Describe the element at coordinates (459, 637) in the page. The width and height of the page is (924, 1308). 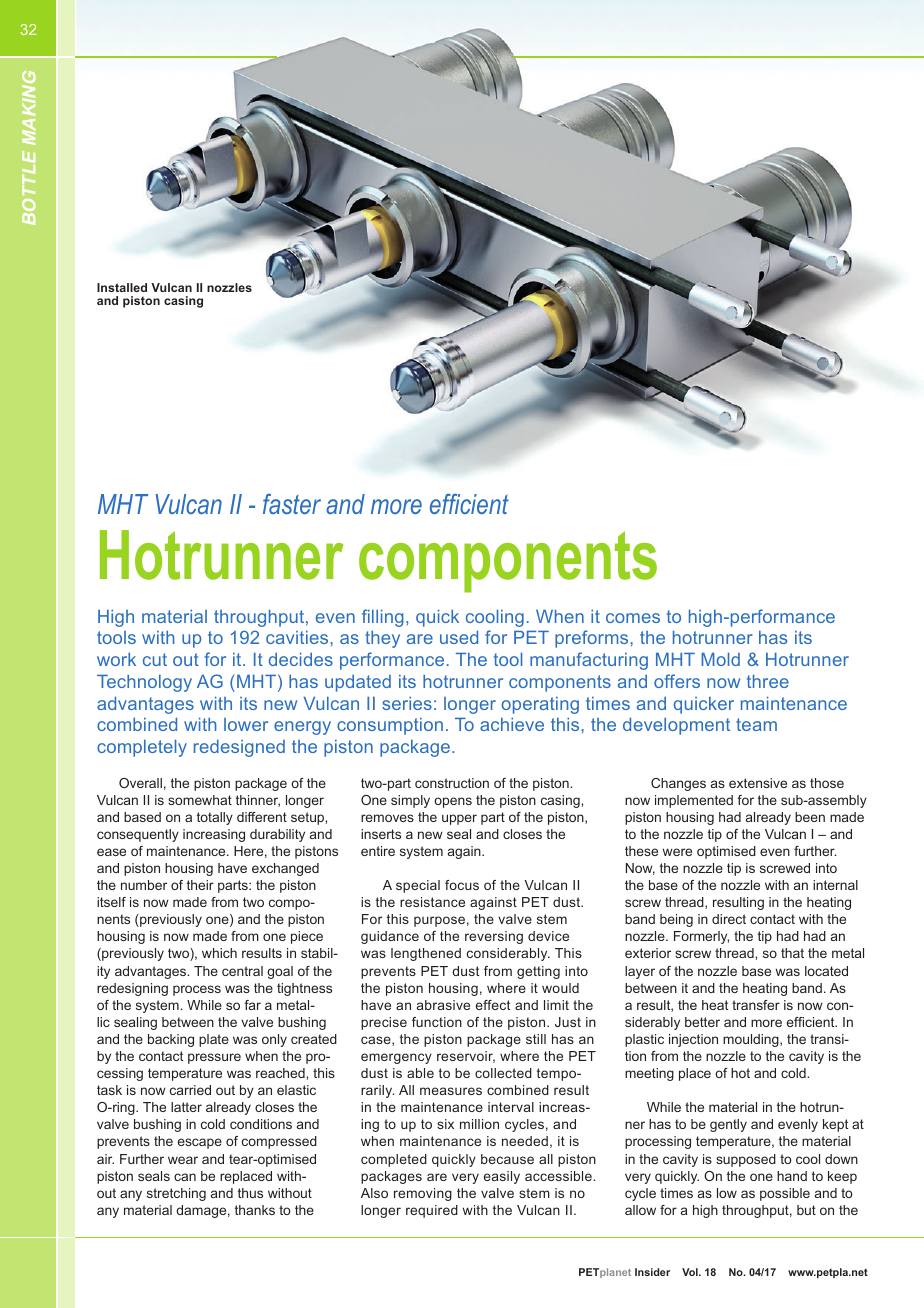
I see `used` at that location.
